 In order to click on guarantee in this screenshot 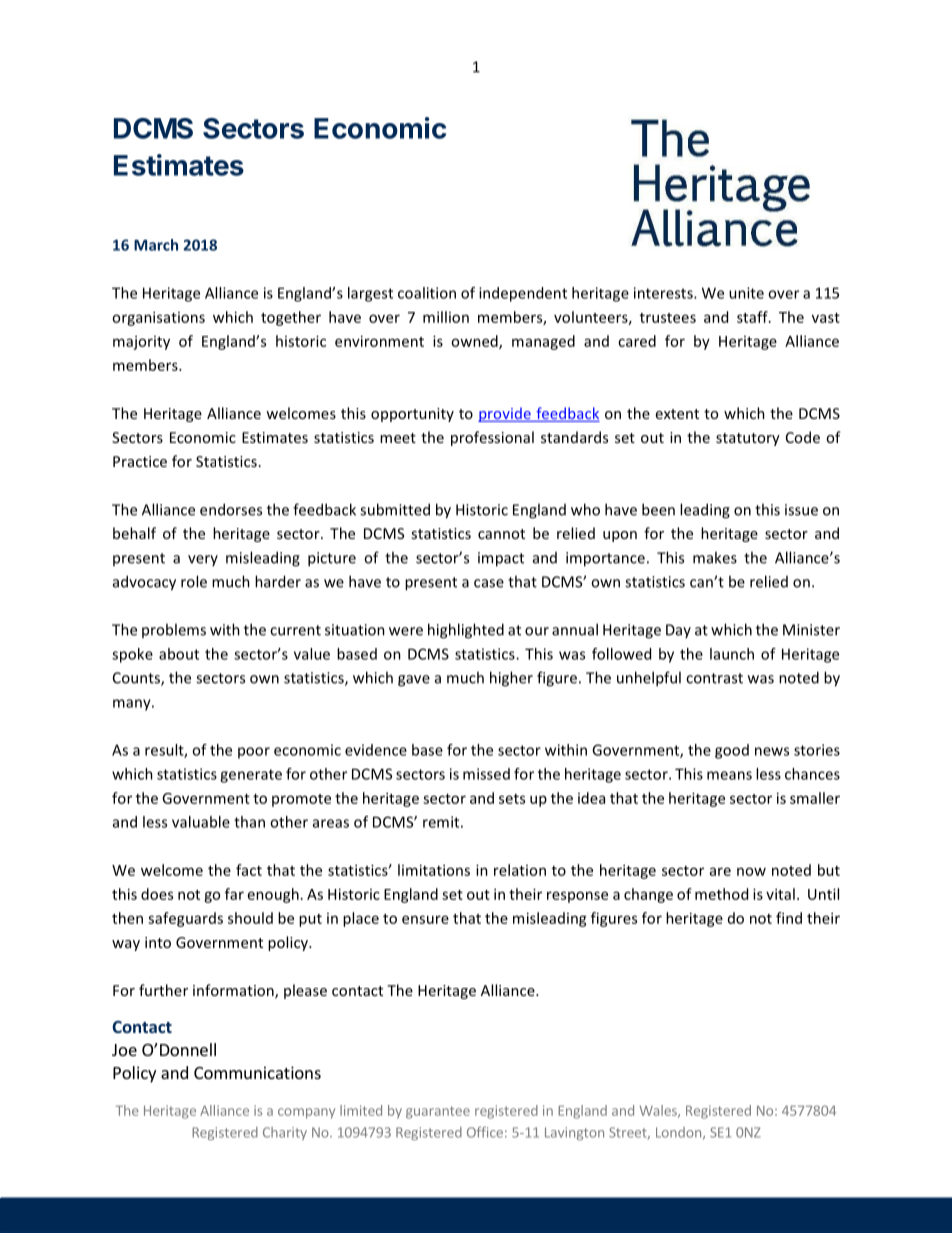, I will do `click(438, 1112)`.
